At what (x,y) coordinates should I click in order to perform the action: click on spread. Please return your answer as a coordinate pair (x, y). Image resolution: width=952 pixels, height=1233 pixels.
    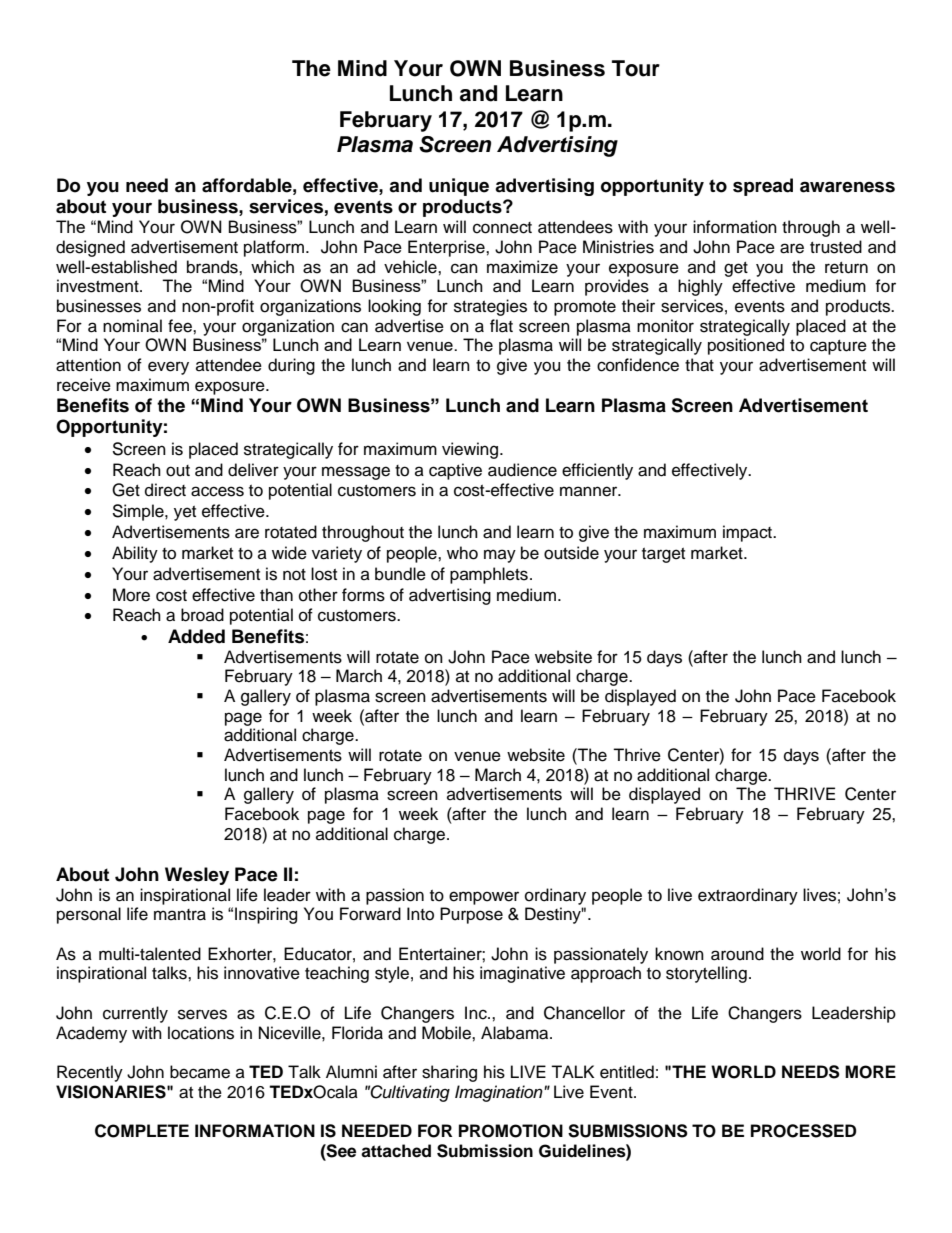
    Looking at the image, I should click on (763, 187).
